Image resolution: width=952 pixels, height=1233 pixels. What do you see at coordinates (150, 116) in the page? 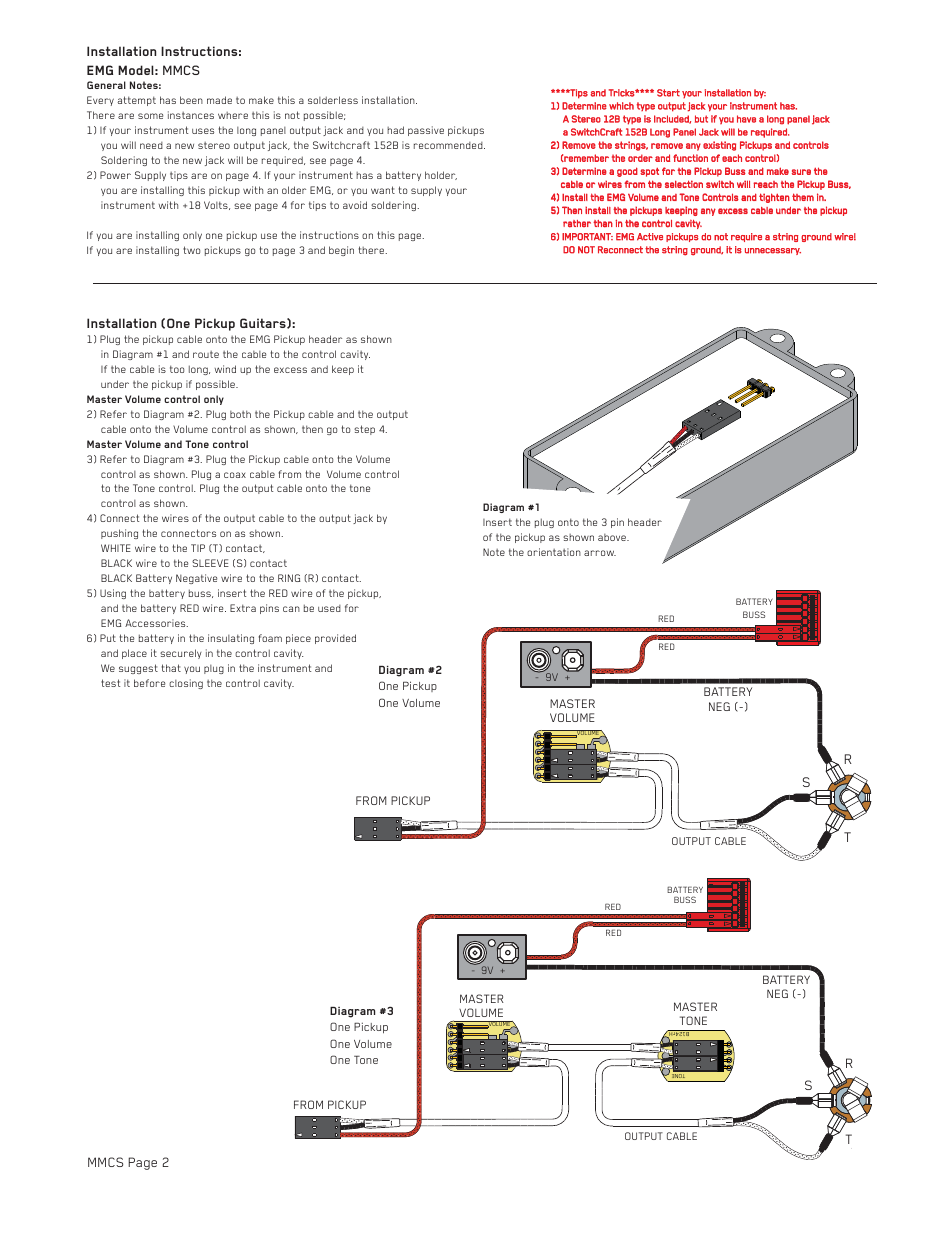
I see `some` at bounding box center [150, 116].
